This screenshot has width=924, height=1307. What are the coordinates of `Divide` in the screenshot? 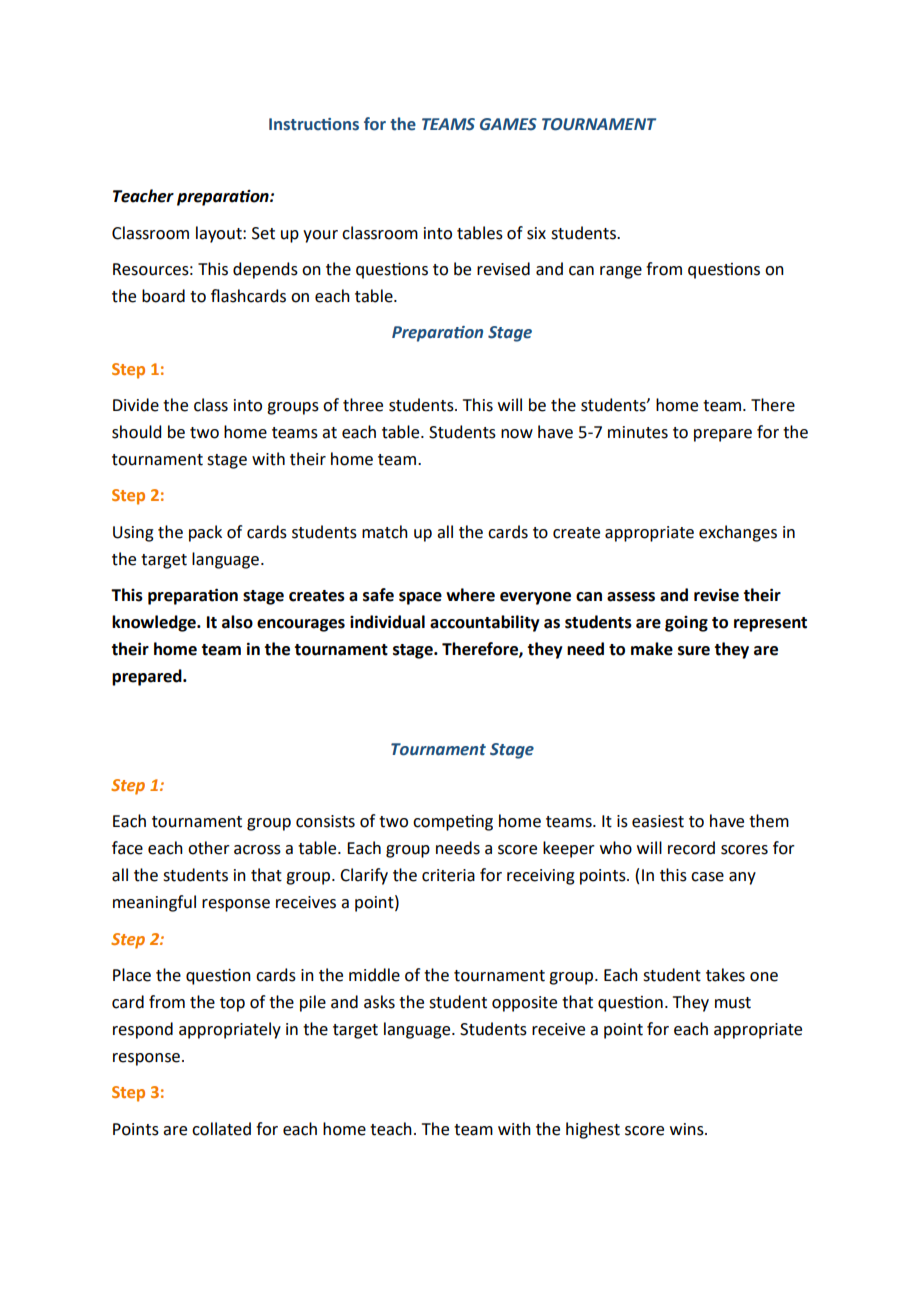 It's located at (136, 405).
